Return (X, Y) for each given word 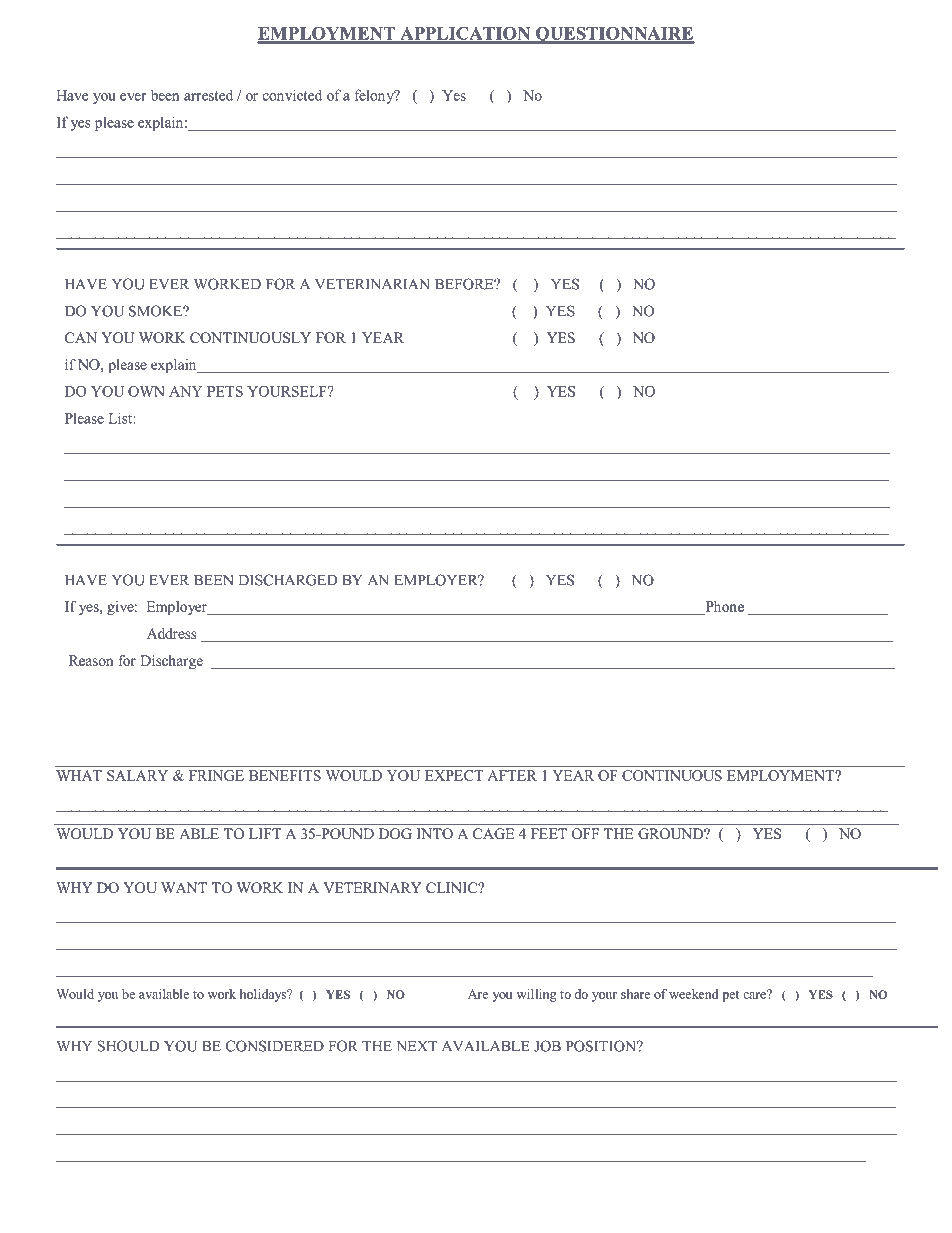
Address (172, 633)
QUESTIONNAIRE (614, 35)
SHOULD (128, 1046)
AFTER (512, 775)
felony (375, 96)
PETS (225, 391)
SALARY (137, 775)
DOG (395, 833)
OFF (585, 833)
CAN (81, 338)
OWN (146, 391)
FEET (549, 833)
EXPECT (454, 775)
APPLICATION (465, 34)
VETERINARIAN (372, 284)
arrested (208, 95)
